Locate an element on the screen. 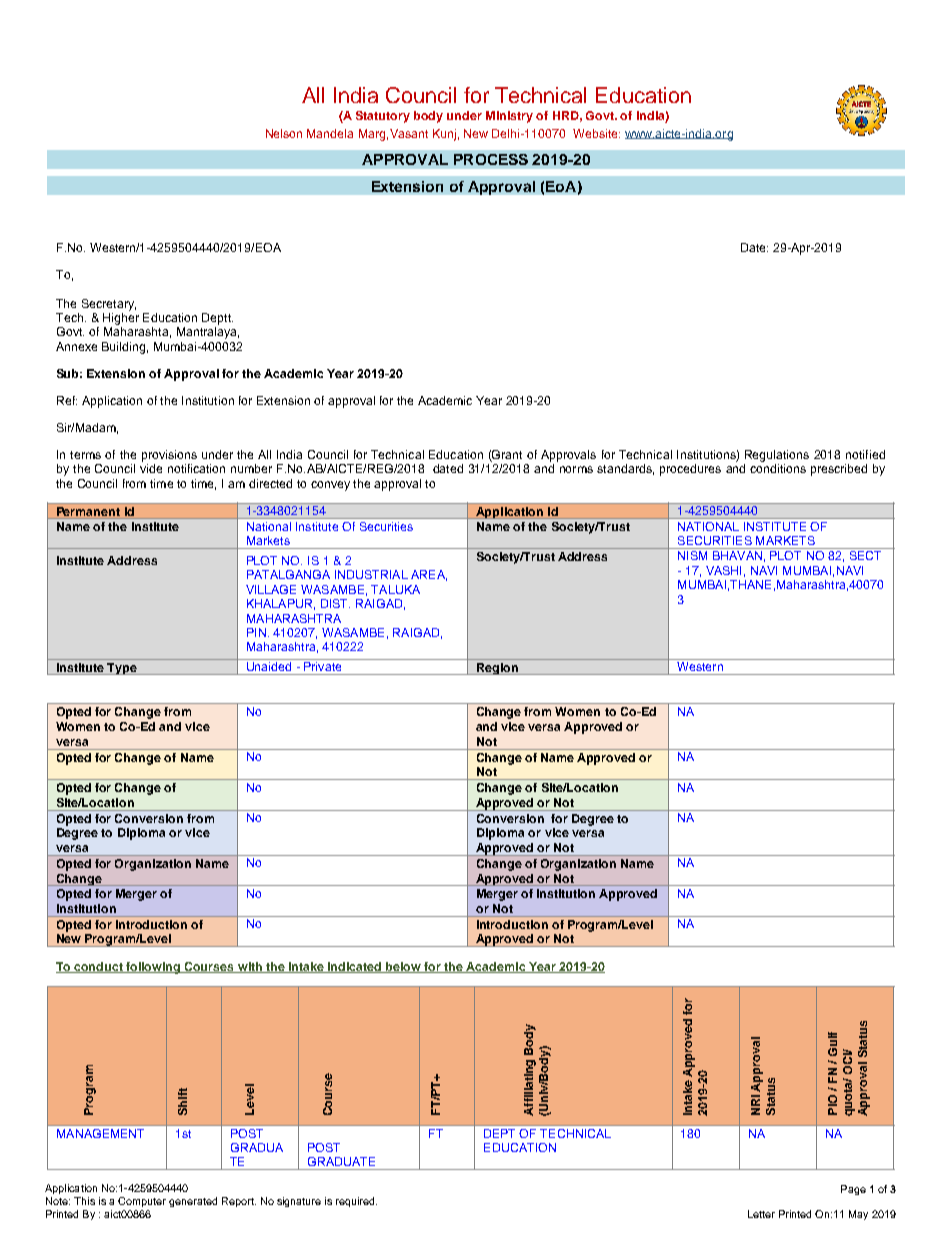 The width and height of the screenshot is (952, 1233). Type is located at coordinates (122, 669).
